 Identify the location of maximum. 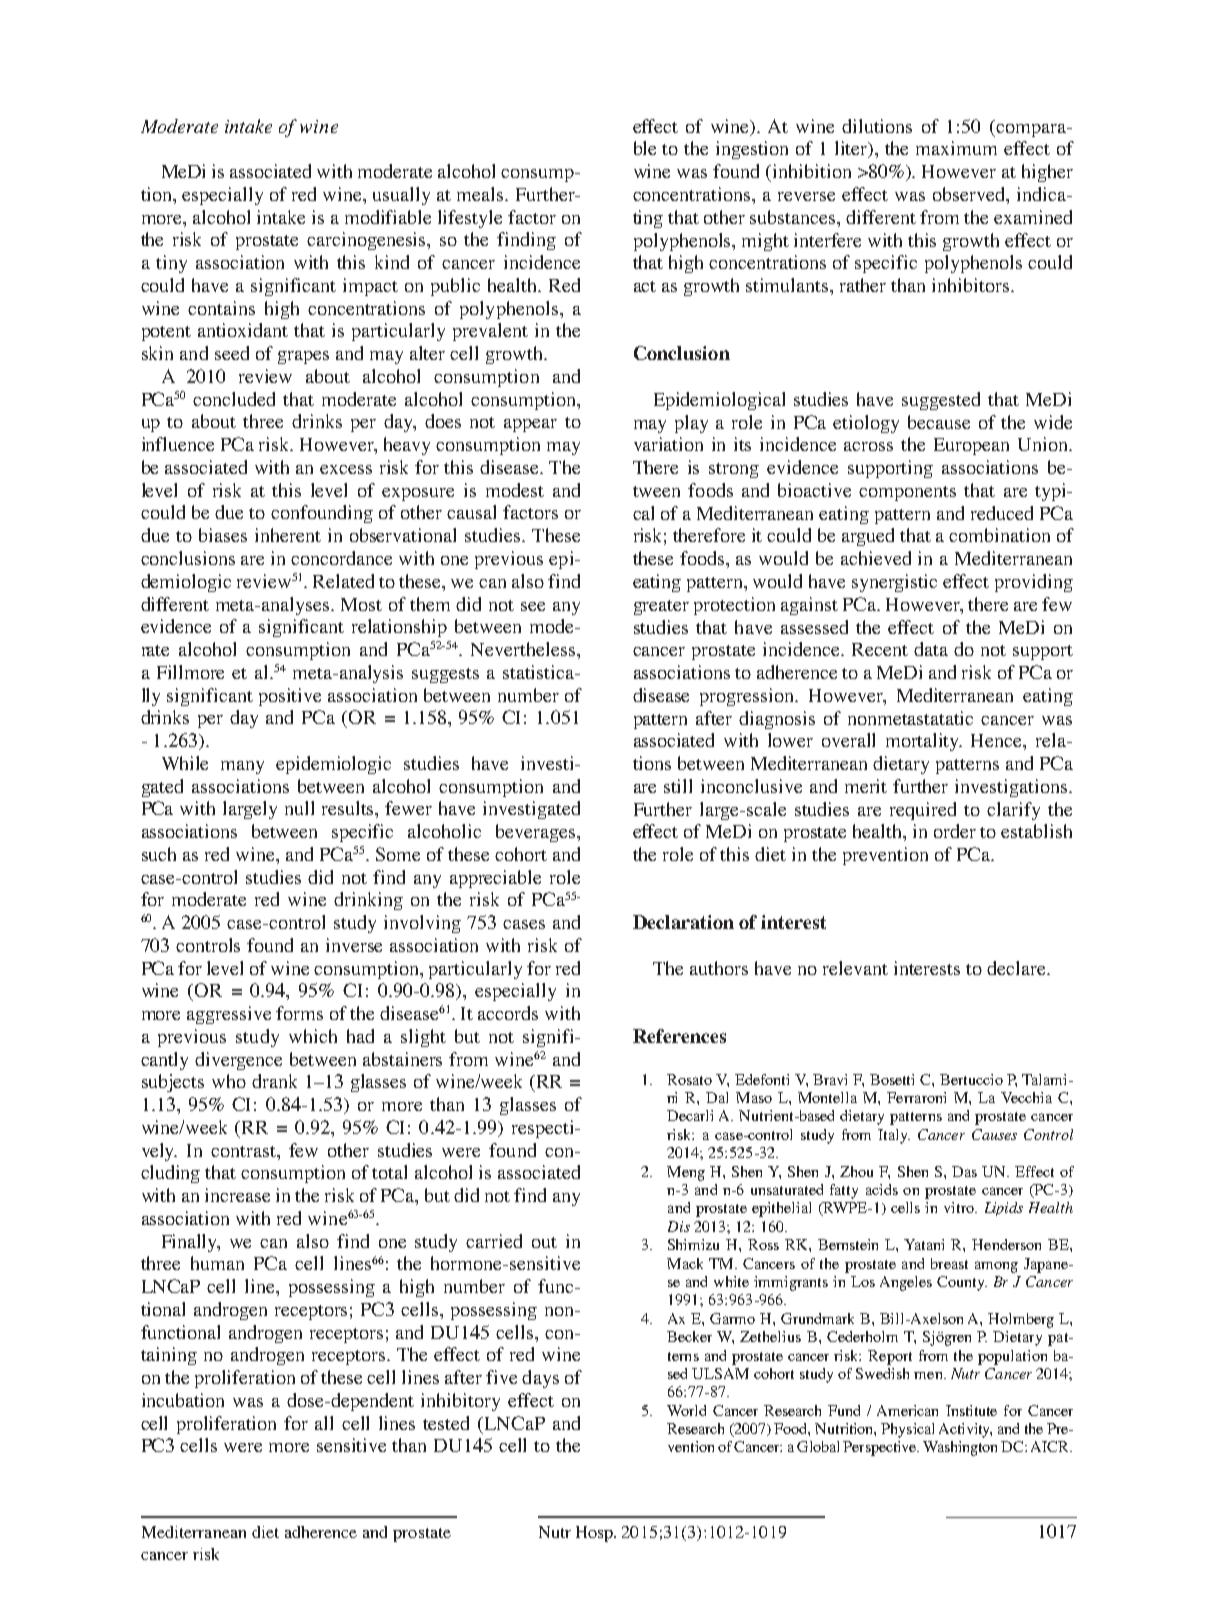
(956, 148).
